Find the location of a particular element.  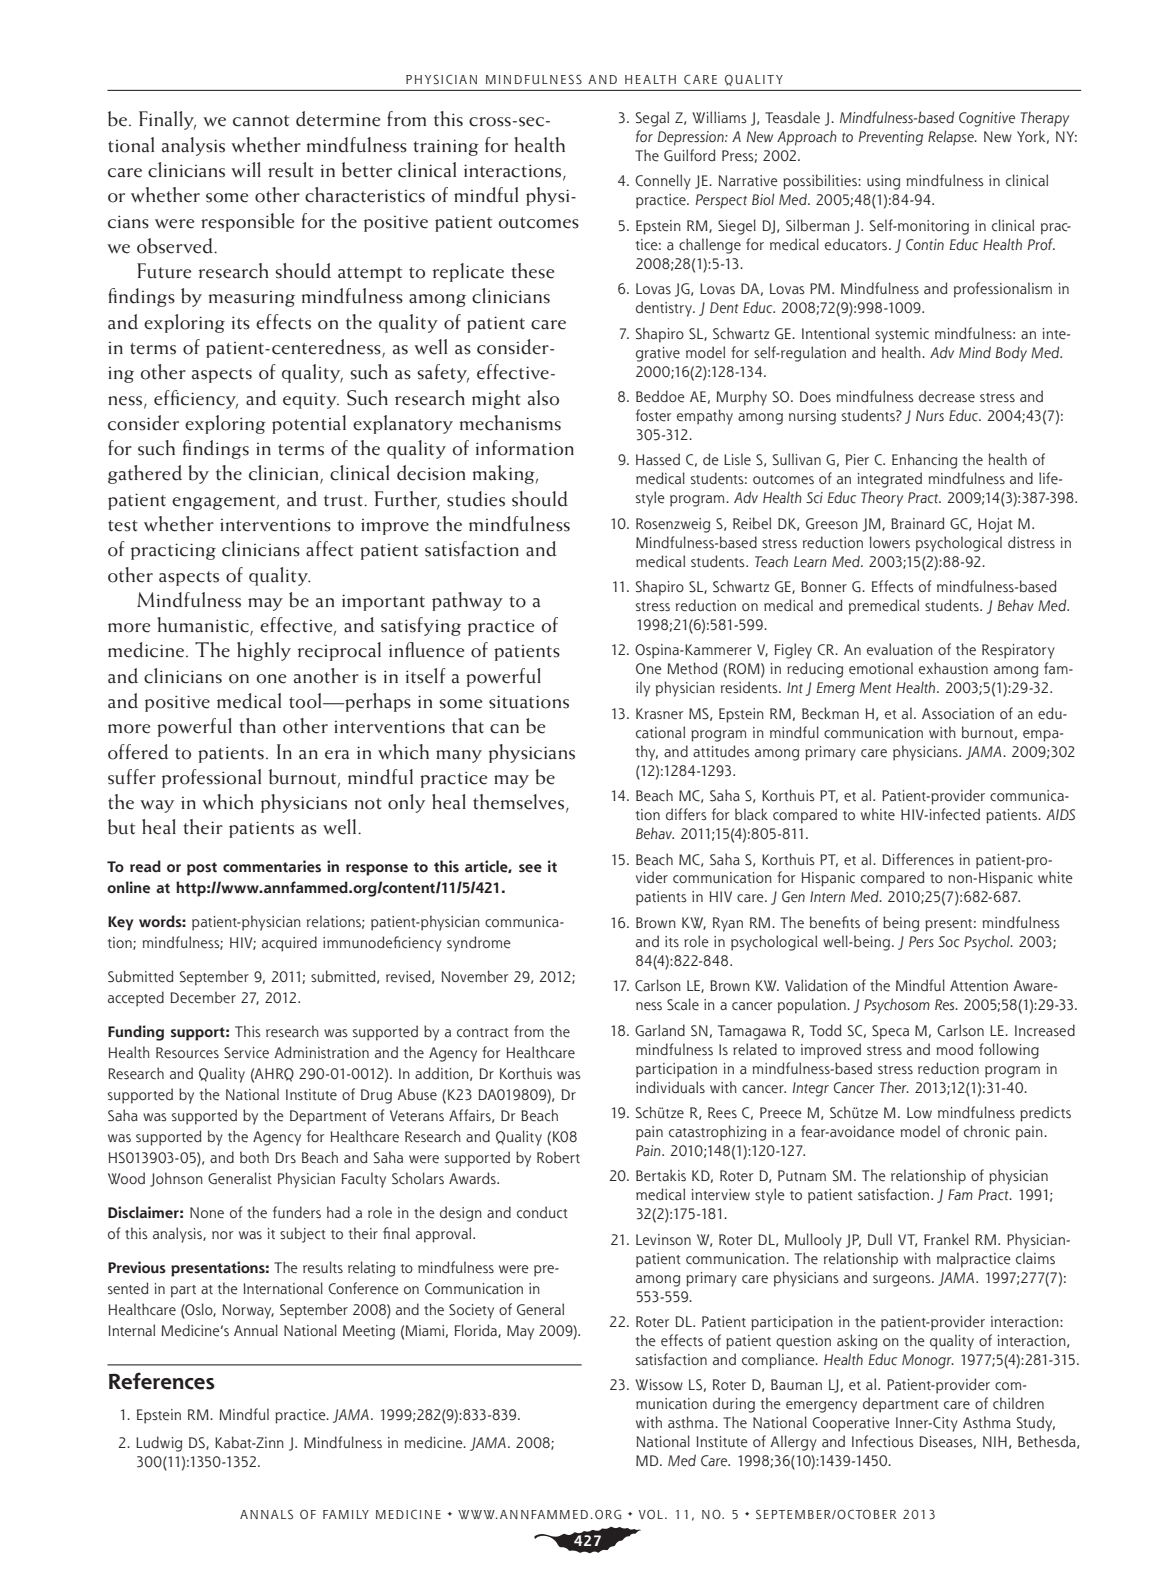

Florida is located at coordinates (477, 1331).
